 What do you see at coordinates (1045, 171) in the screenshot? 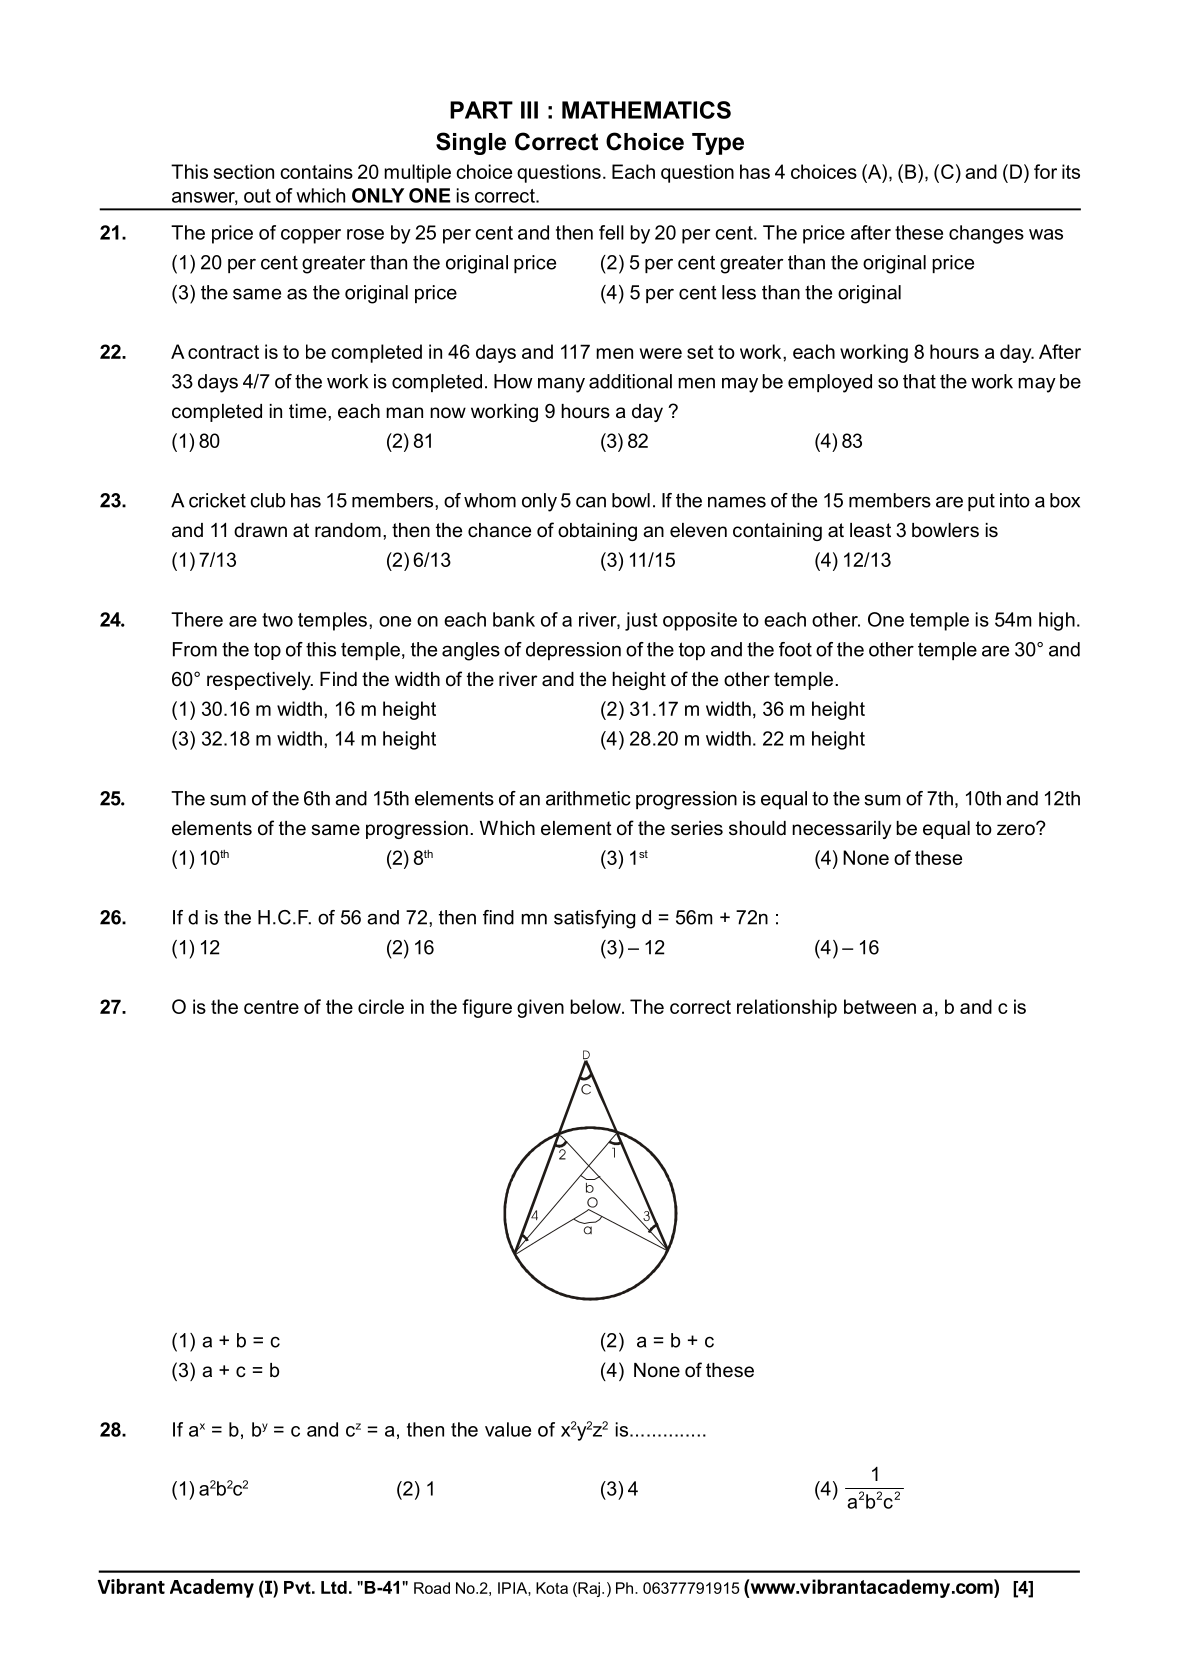
I see `for` at bounding box center [1045, 171].
